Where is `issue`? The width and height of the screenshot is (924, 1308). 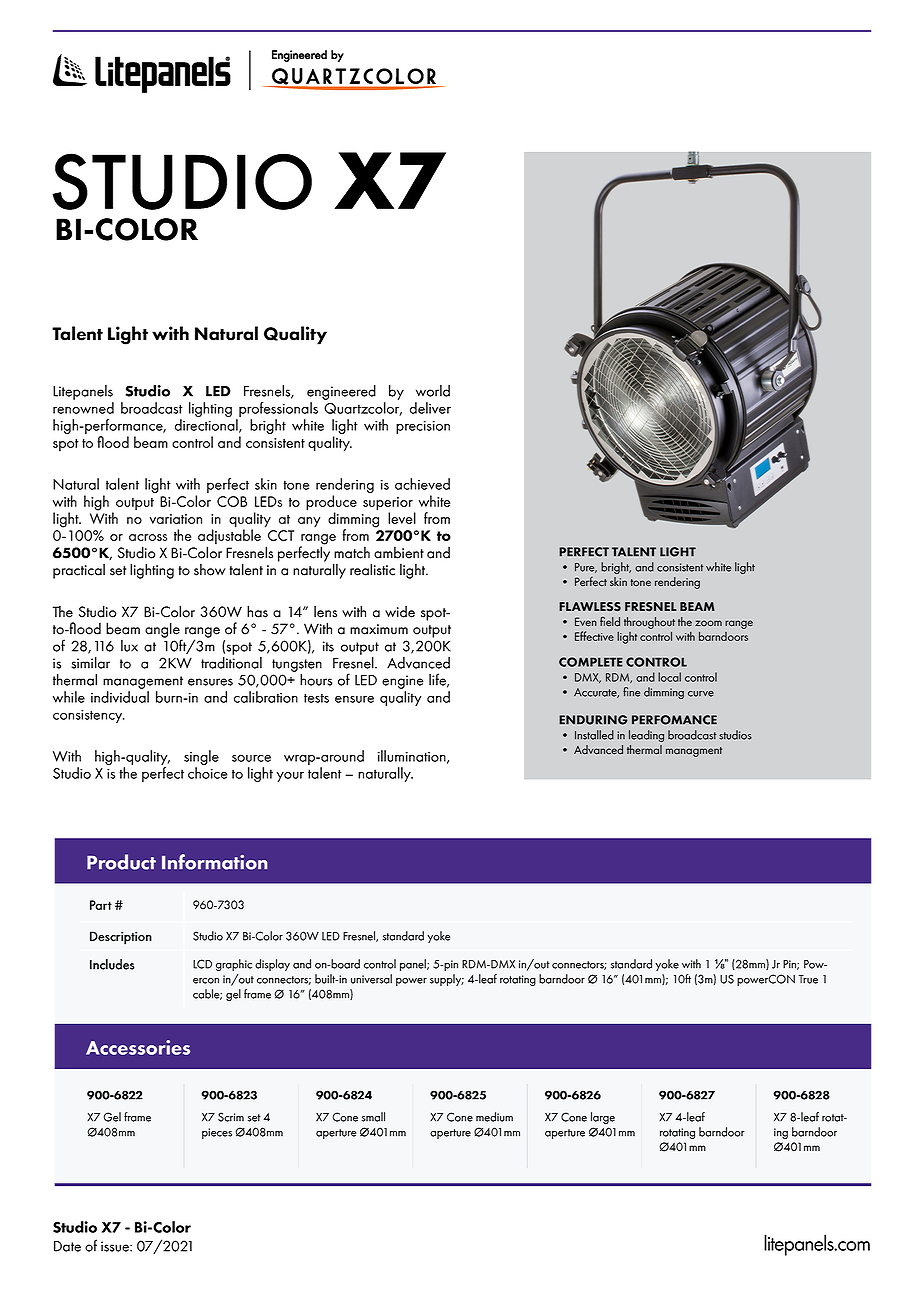
issue is located at coordinates (116, 1246).
